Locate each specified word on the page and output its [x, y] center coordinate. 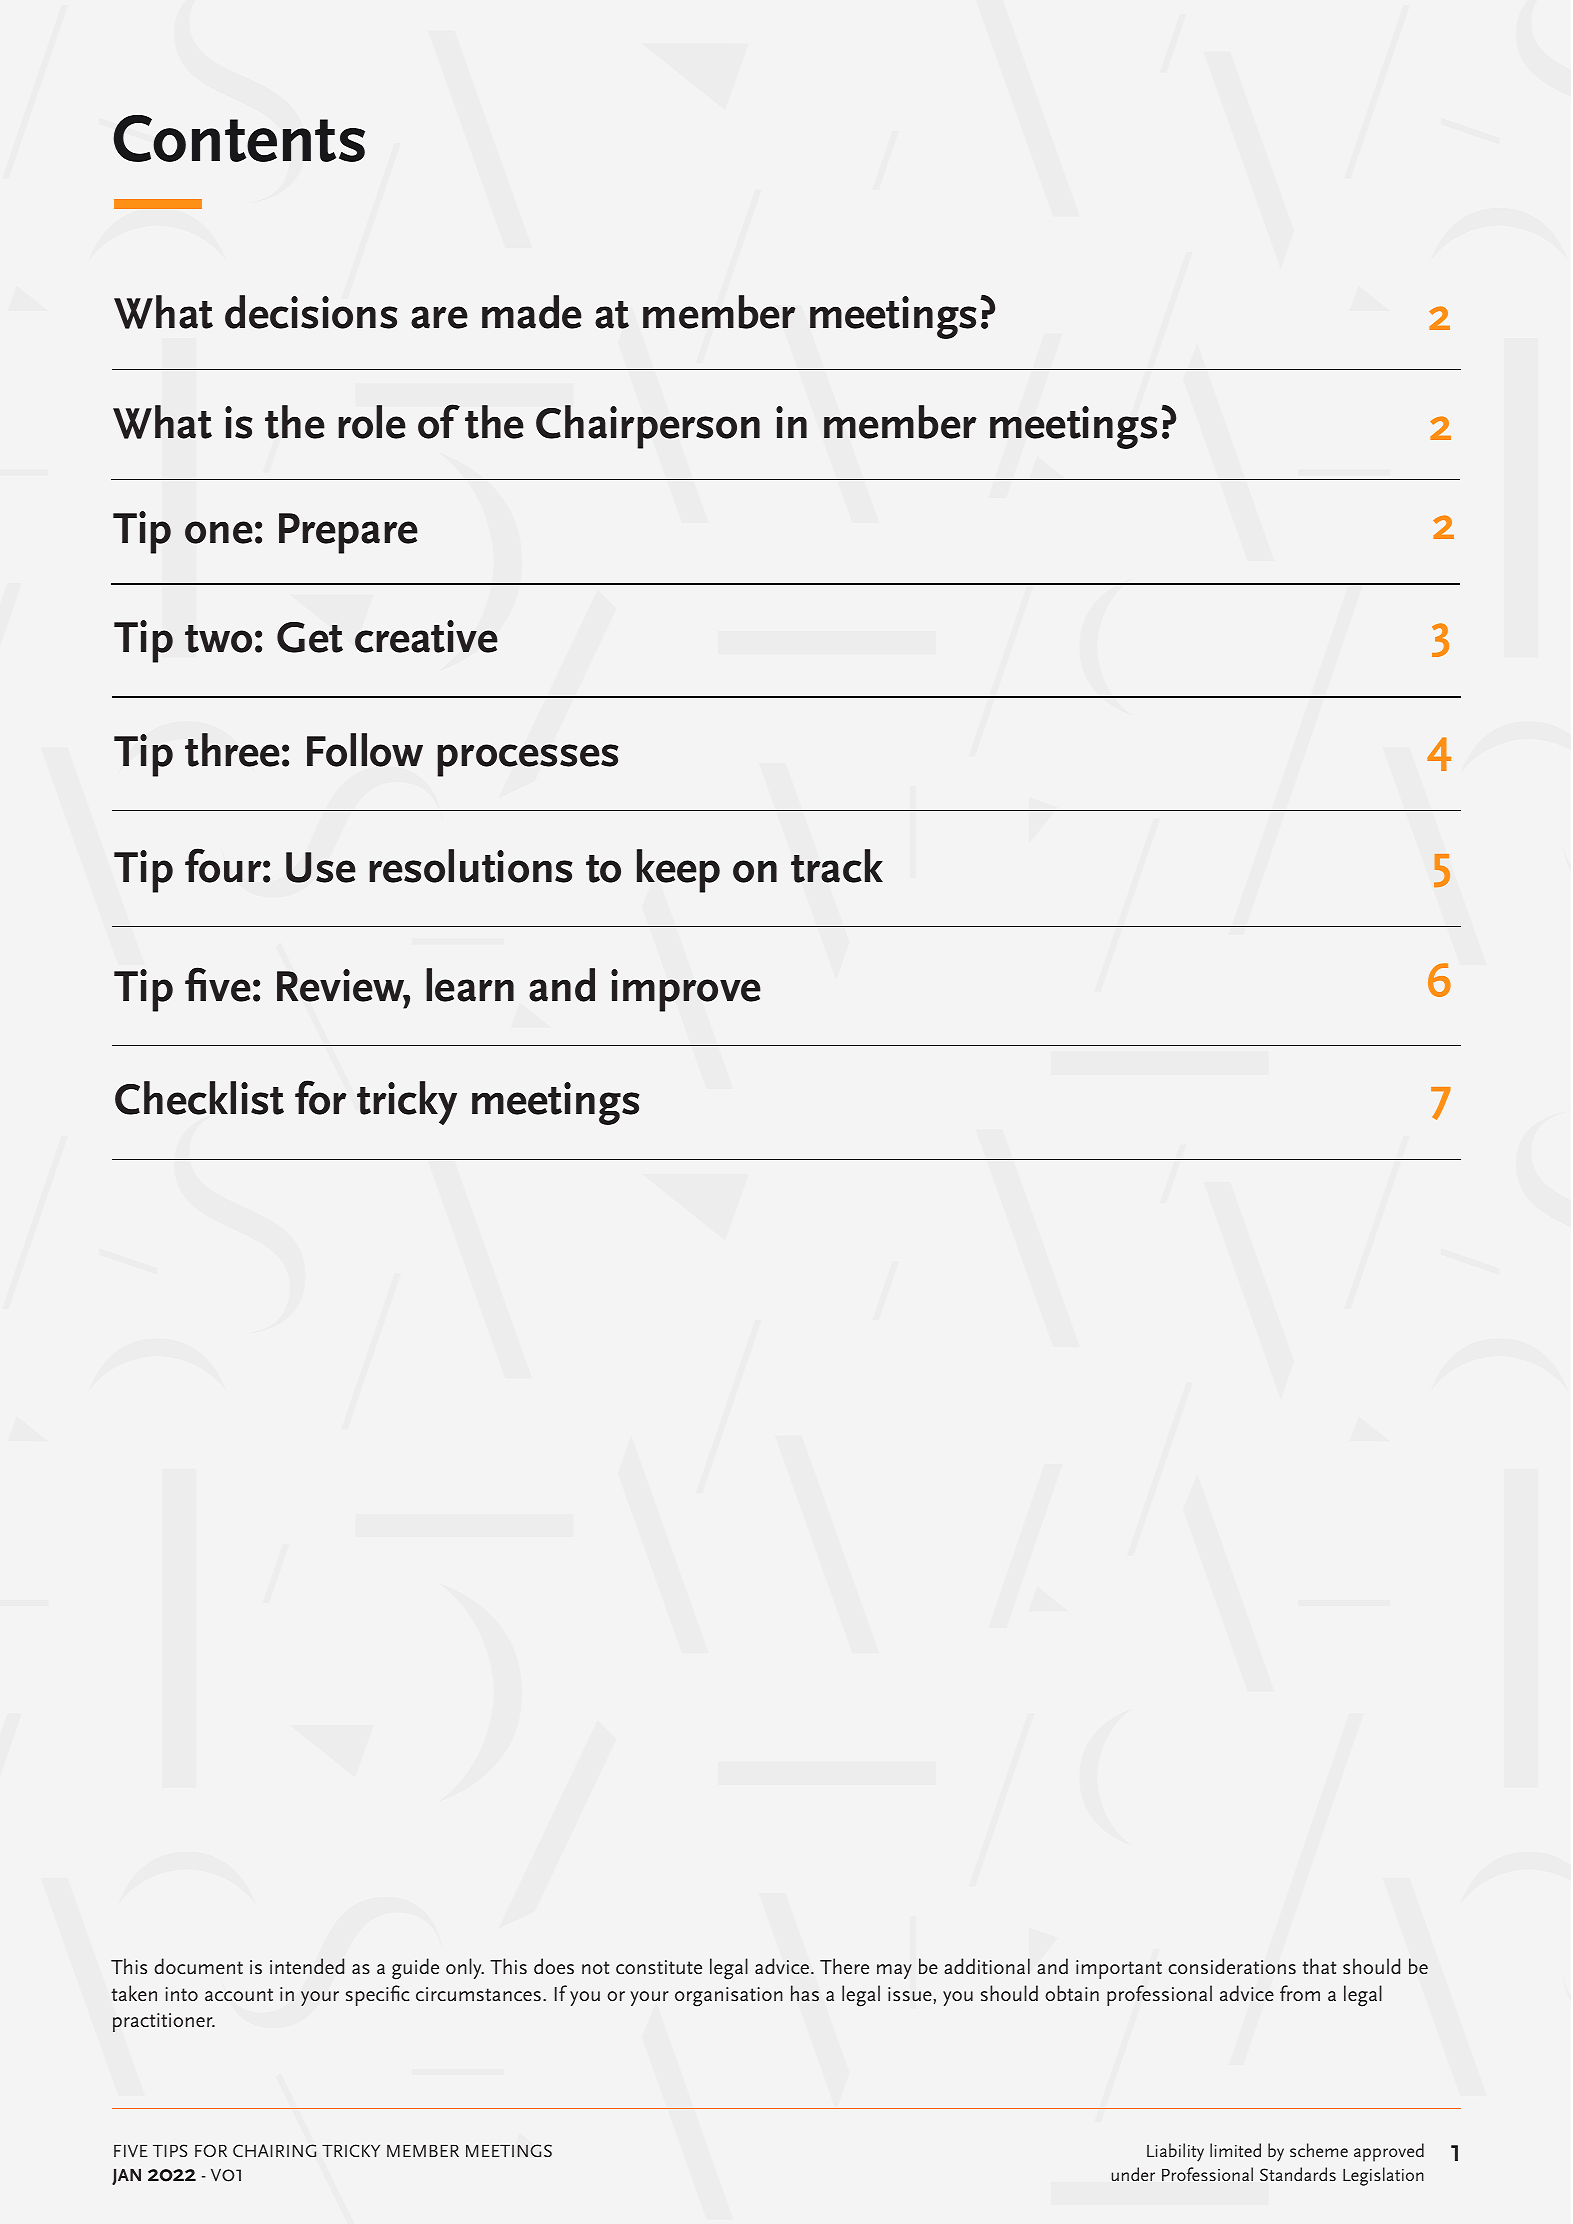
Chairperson [648, 427]
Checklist [199, 1098]
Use [321, 867]
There [844, 1966]
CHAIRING [274, 2150]
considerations [1232, 1966]
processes [527, 760]
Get [310, 637]
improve [686, 990]
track [837, 866]
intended [307, 1966]
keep [678, 871]
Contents [239, 138]
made [532, 312]
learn [470, 985]
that [1319, 1966]
